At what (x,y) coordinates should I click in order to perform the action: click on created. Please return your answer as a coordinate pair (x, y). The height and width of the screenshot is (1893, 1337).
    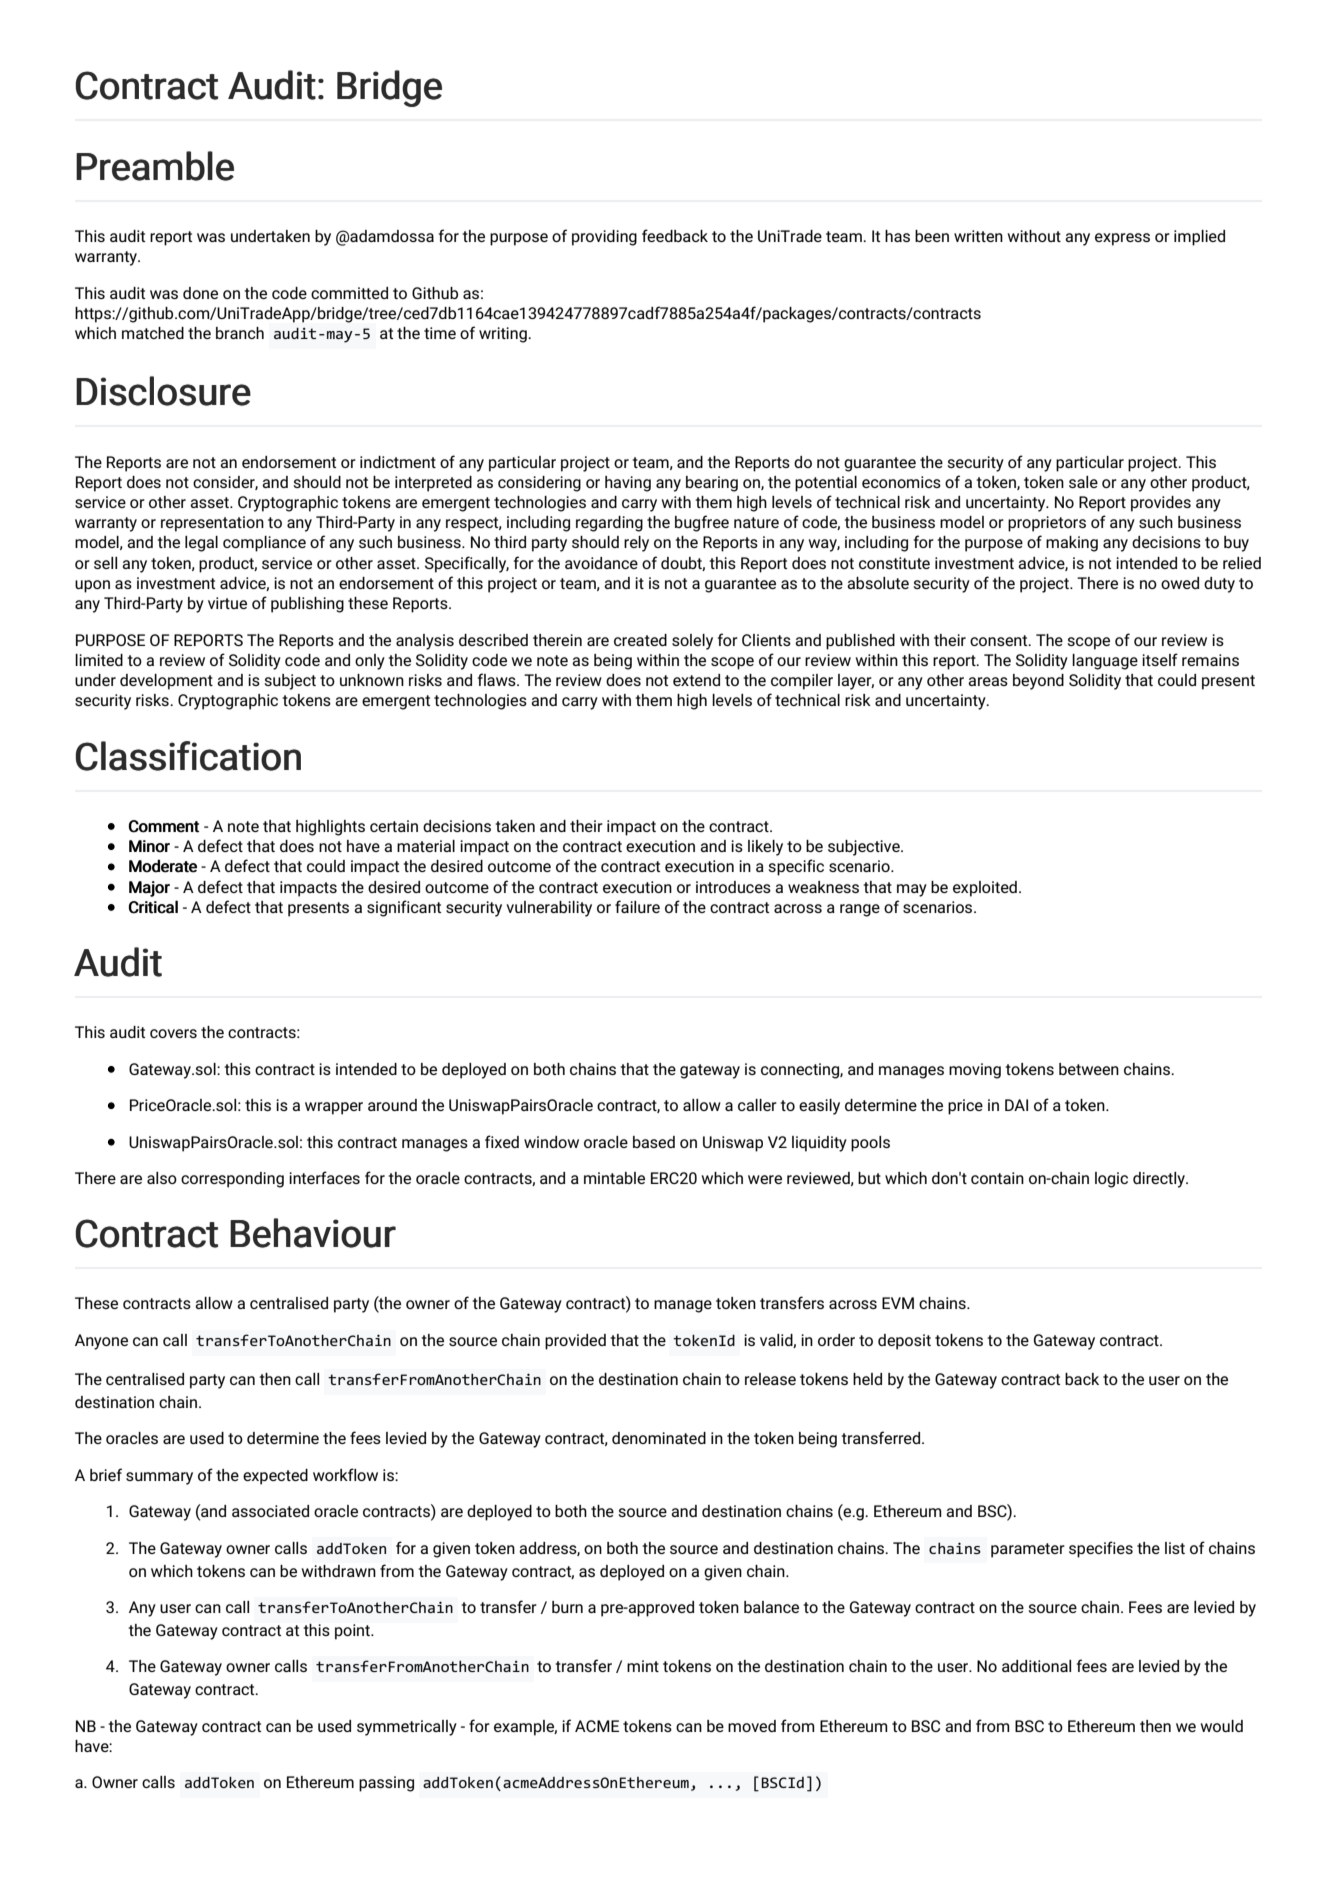
    Looking at the image, I should click on (640, 640).
